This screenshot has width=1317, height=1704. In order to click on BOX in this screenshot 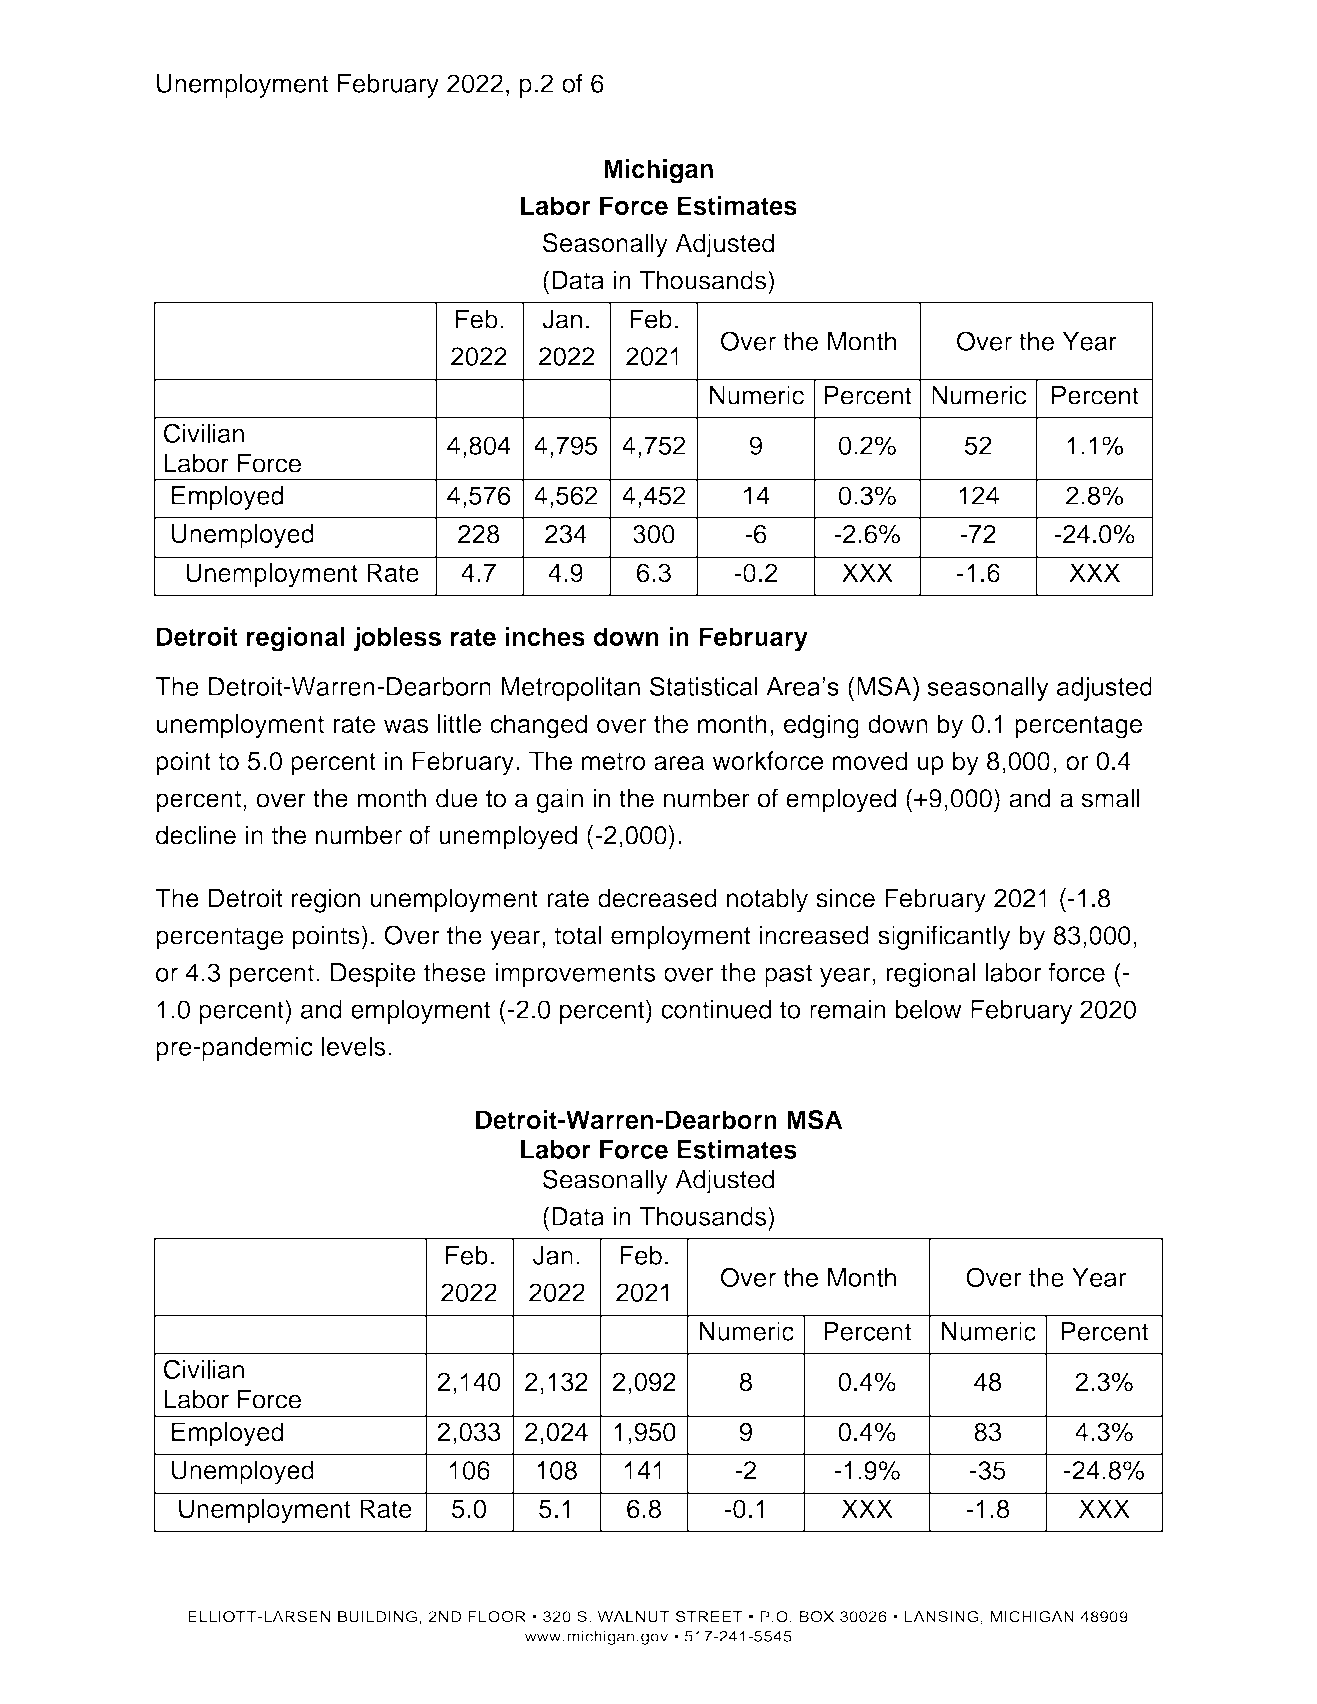, I will do `click(816, 1616)`.
